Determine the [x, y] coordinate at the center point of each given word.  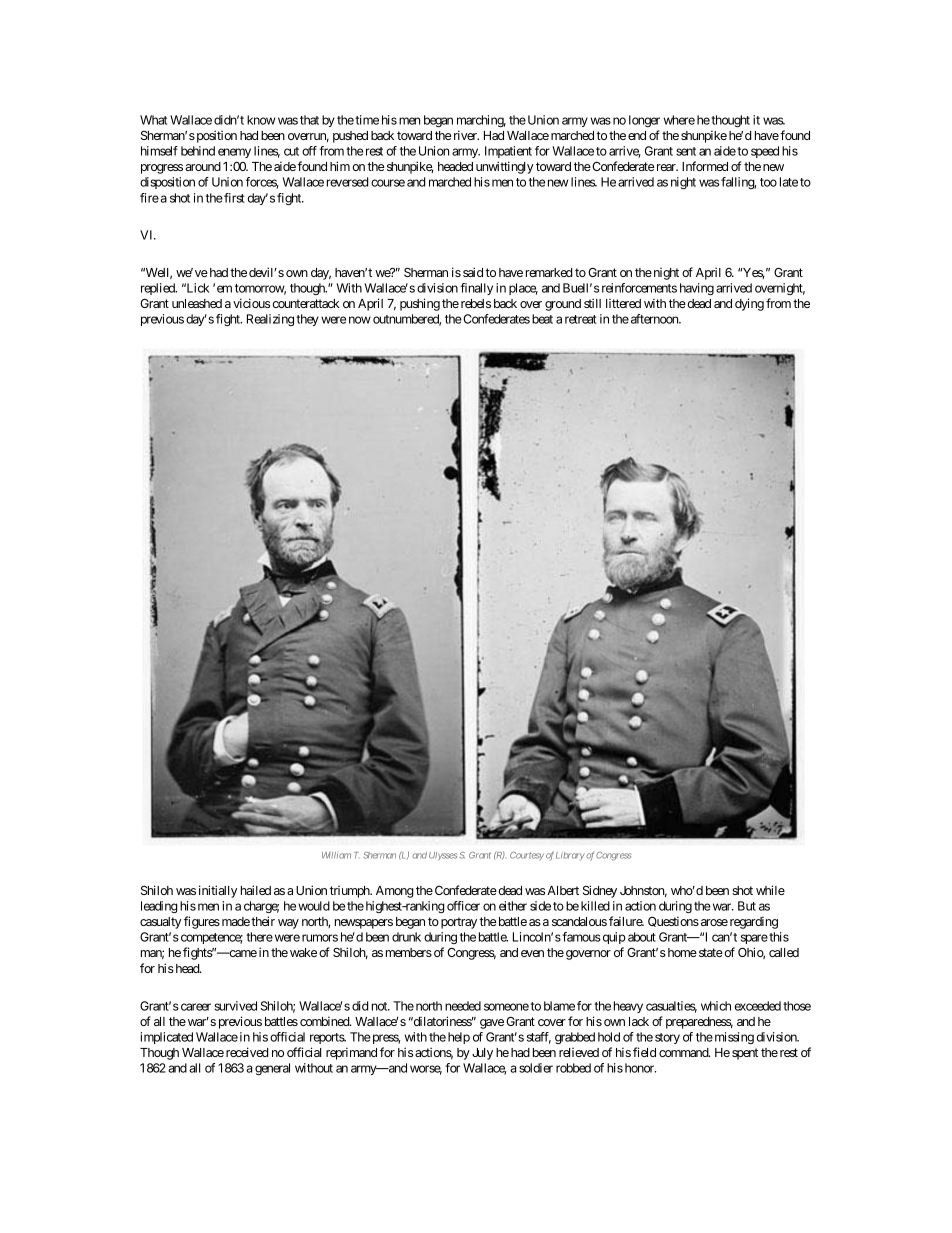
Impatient [508, 152]
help [459, 1038]
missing [733, 1038]
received [247, 1052]
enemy [234, 153]
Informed [705, 166]
